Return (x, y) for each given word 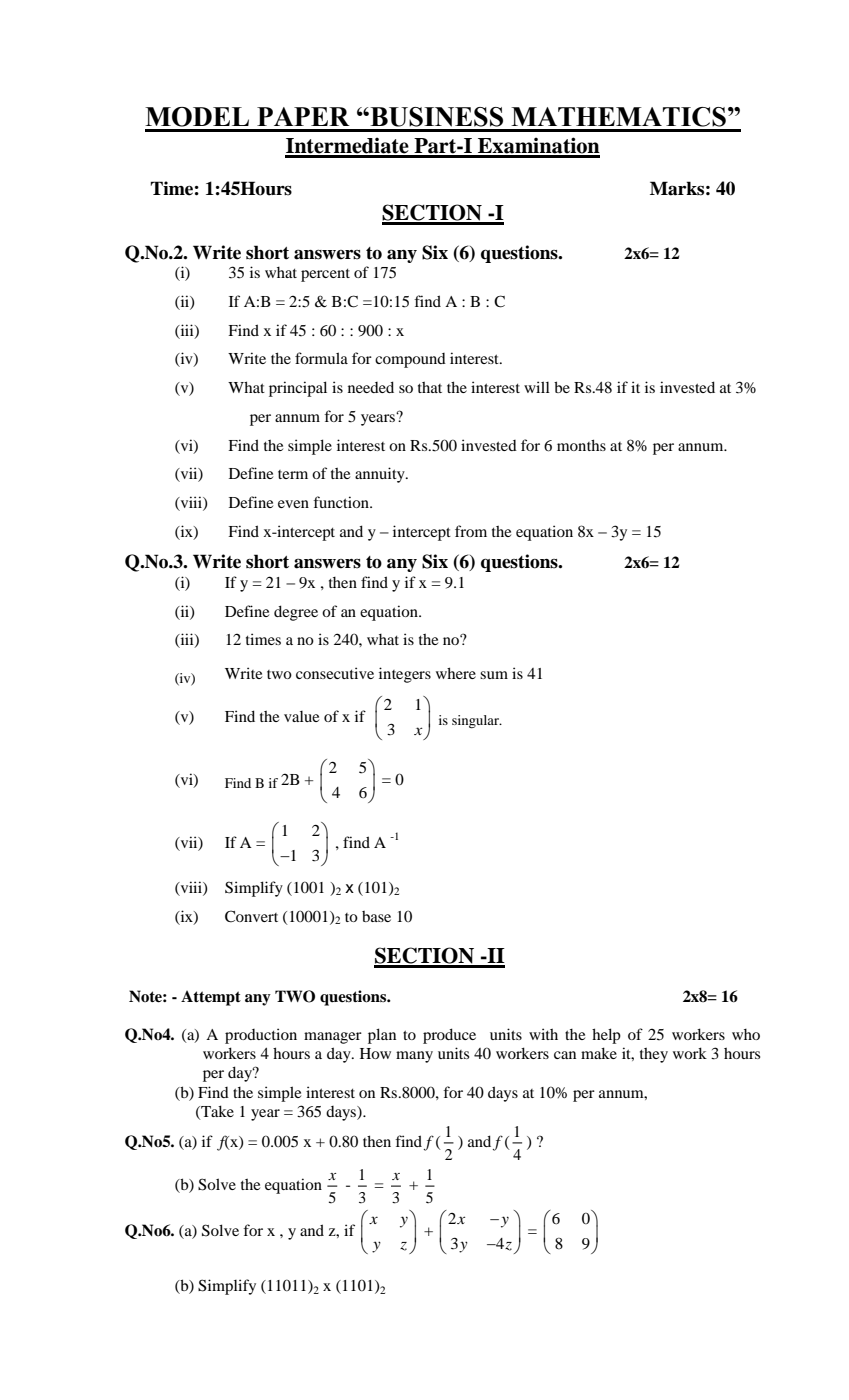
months (581, 445)
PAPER (303, 116)
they (654, 1055)
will (537, 387)
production (261, 1036)
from (471, 531)
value (301, 716)
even (293, 504)
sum (494, 675)
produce (449, 1036)
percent (325, 275)
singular (476, 721)
